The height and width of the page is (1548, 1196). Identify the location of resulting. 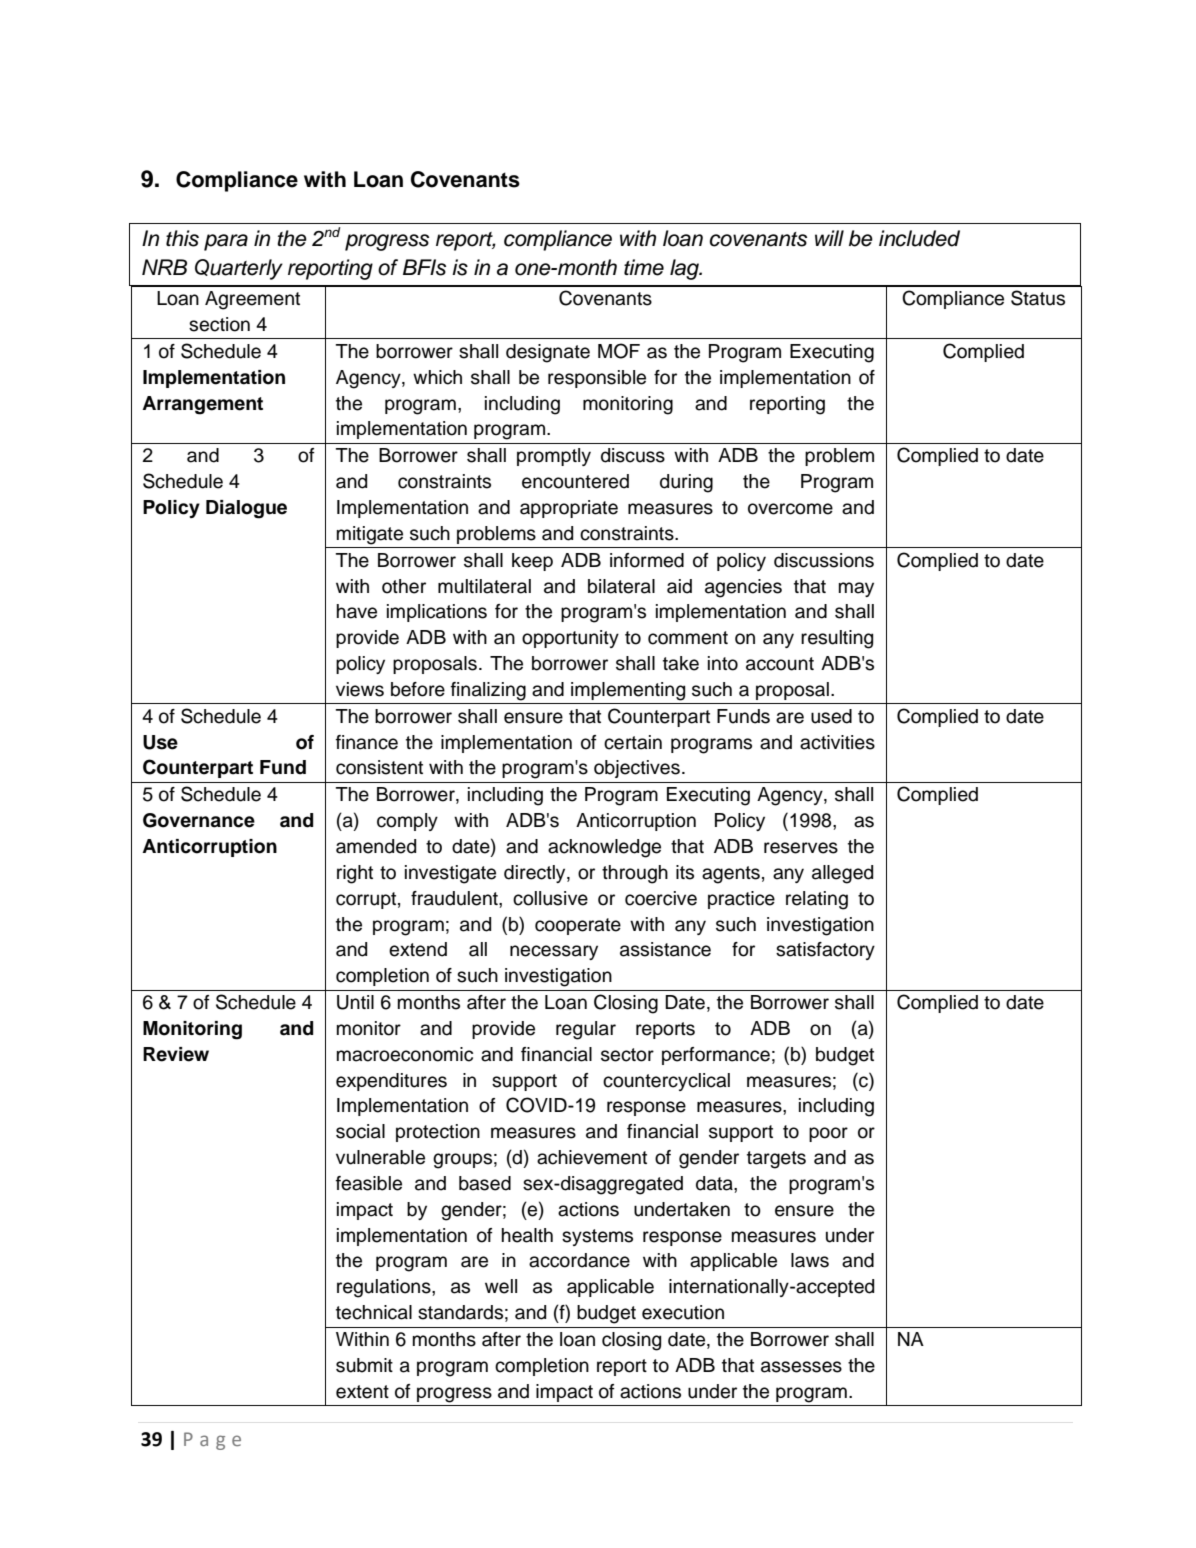
(837, 639).
